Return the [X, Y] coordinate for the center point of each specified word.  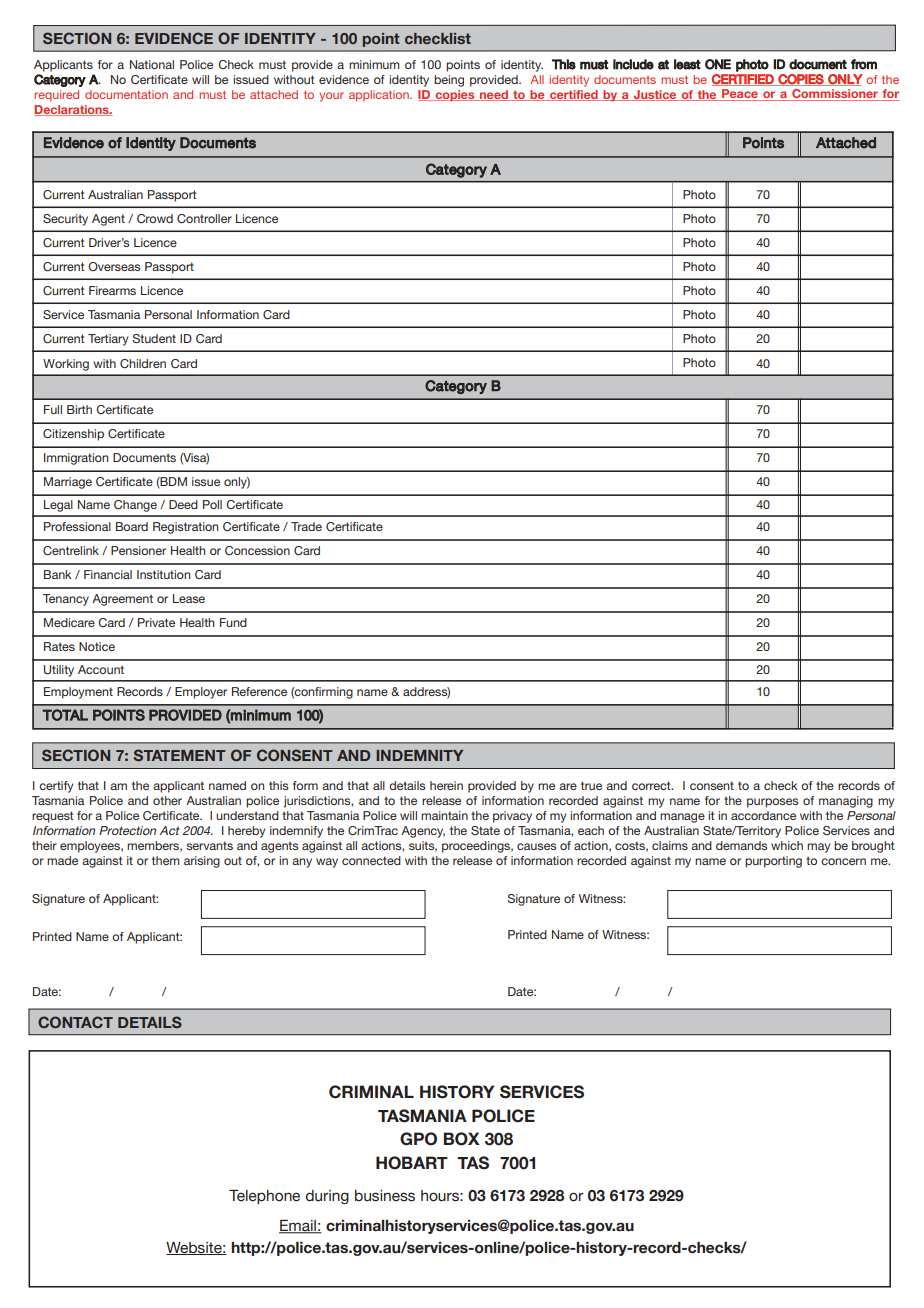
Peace [740, 95]
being [449, 81]
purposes [772, 803]
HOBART [412, 1163]
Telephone [264, 1197]
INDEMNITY [419, 755]
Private [156, 622]
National [152, 64]
